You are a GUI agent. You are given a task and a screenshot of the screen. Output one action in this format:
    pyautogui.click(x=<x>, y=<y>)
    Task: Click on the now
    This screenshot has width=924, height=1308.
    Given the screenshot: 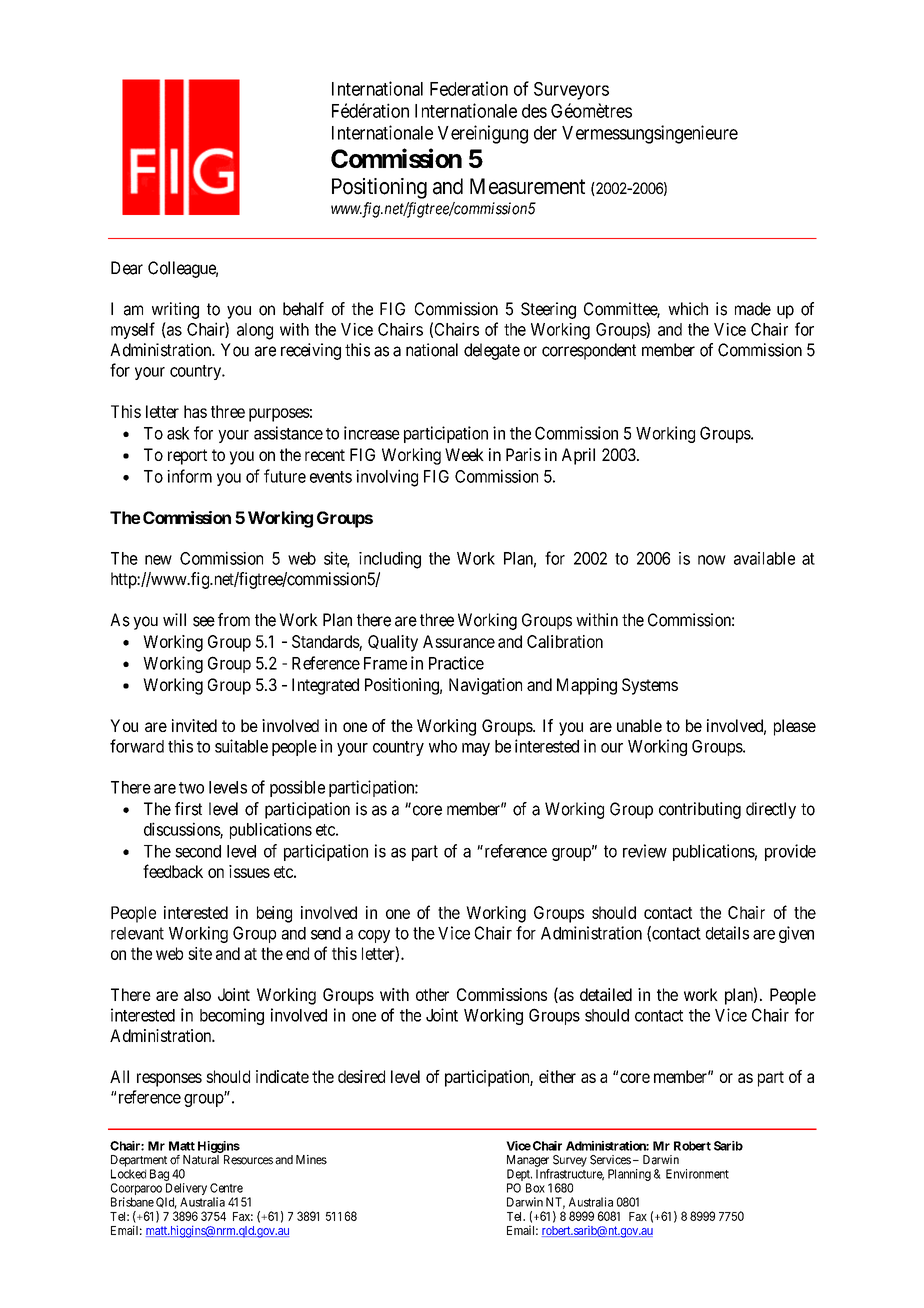 What is the action you would take?
    pyautogui.click(x=712, y=560)
